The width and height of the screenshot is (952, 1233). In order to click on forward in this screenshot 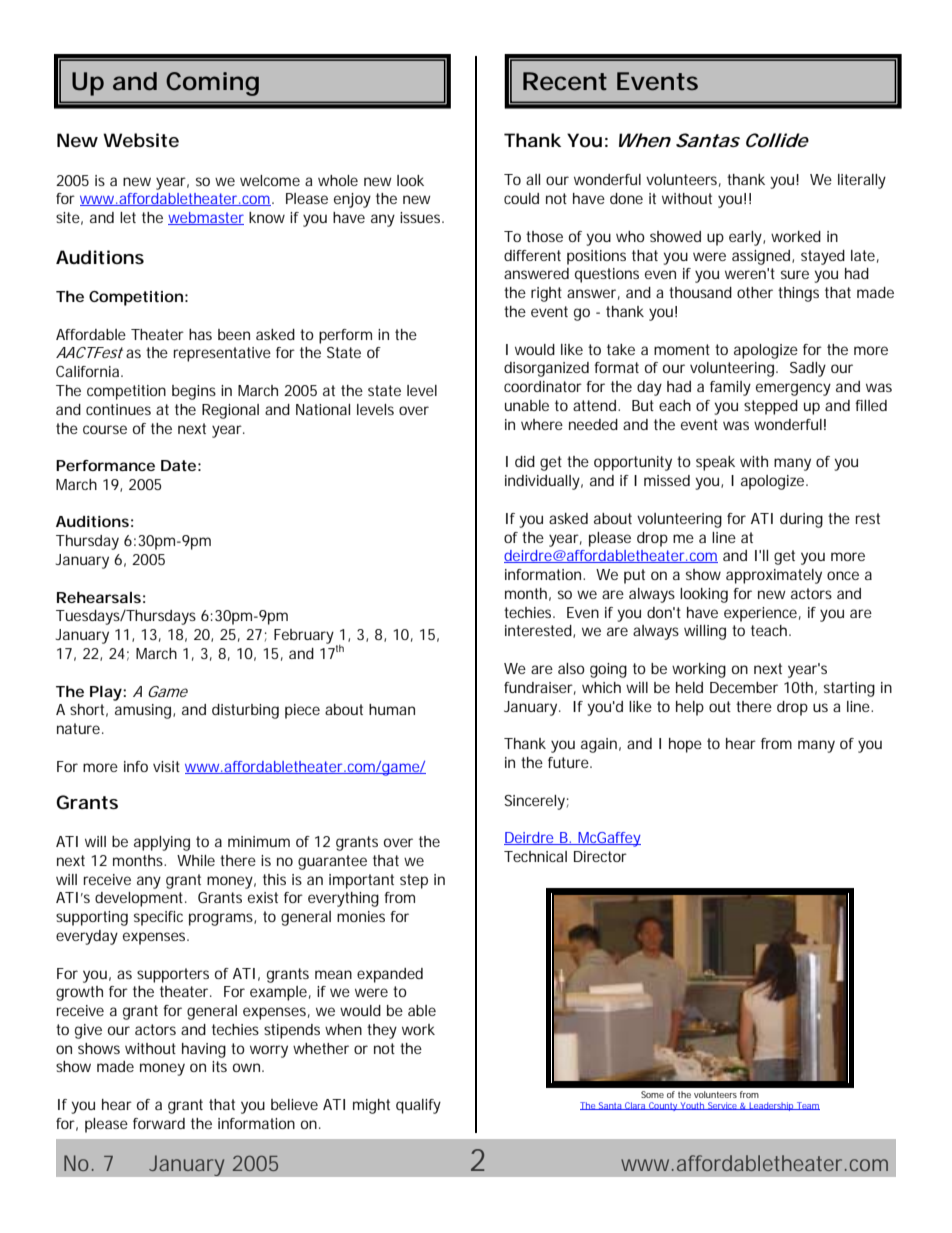, I will do `click(159, 1123)`.
